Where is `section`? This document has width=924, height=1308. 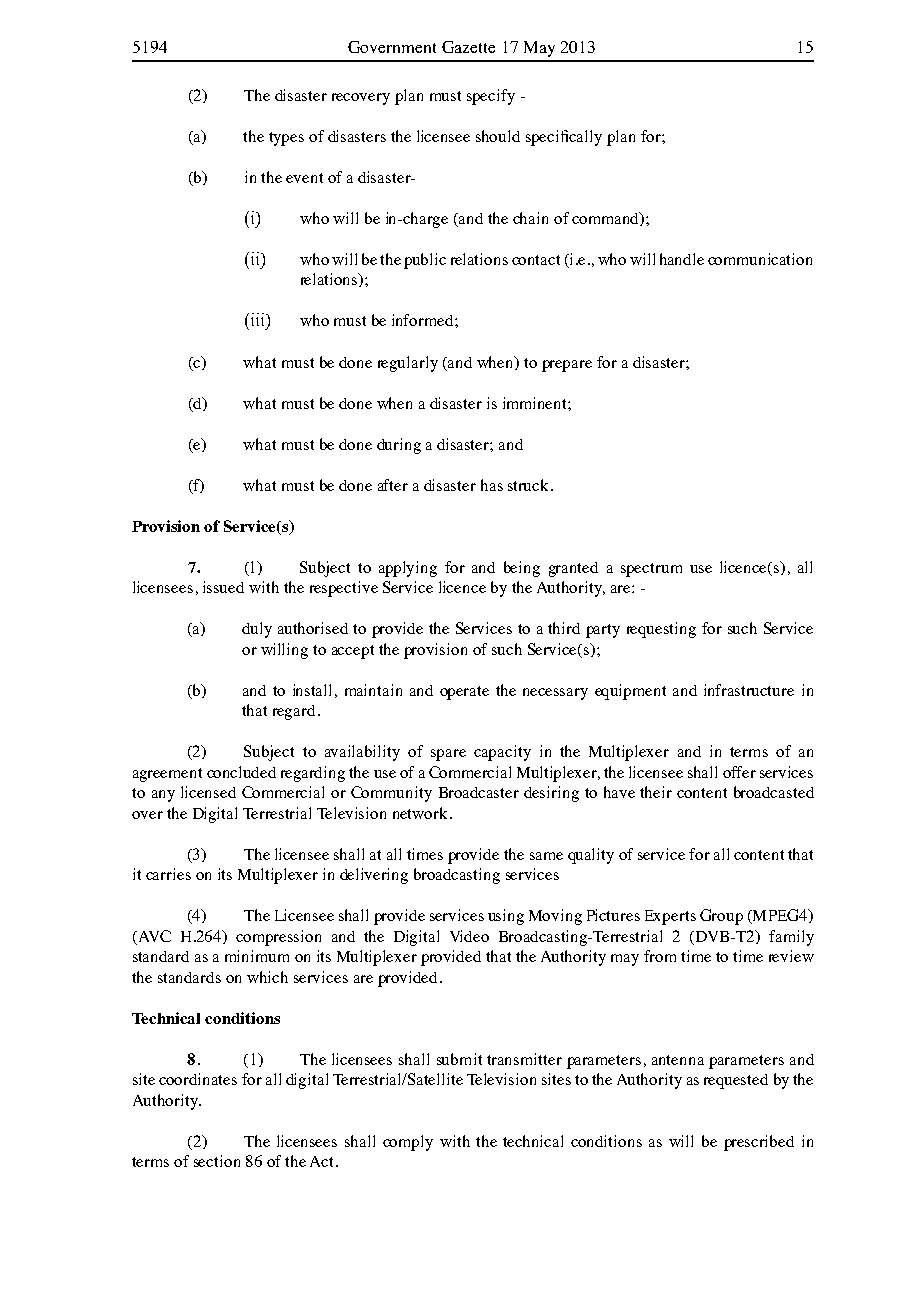 section is located at coordinates (217, 1161).
